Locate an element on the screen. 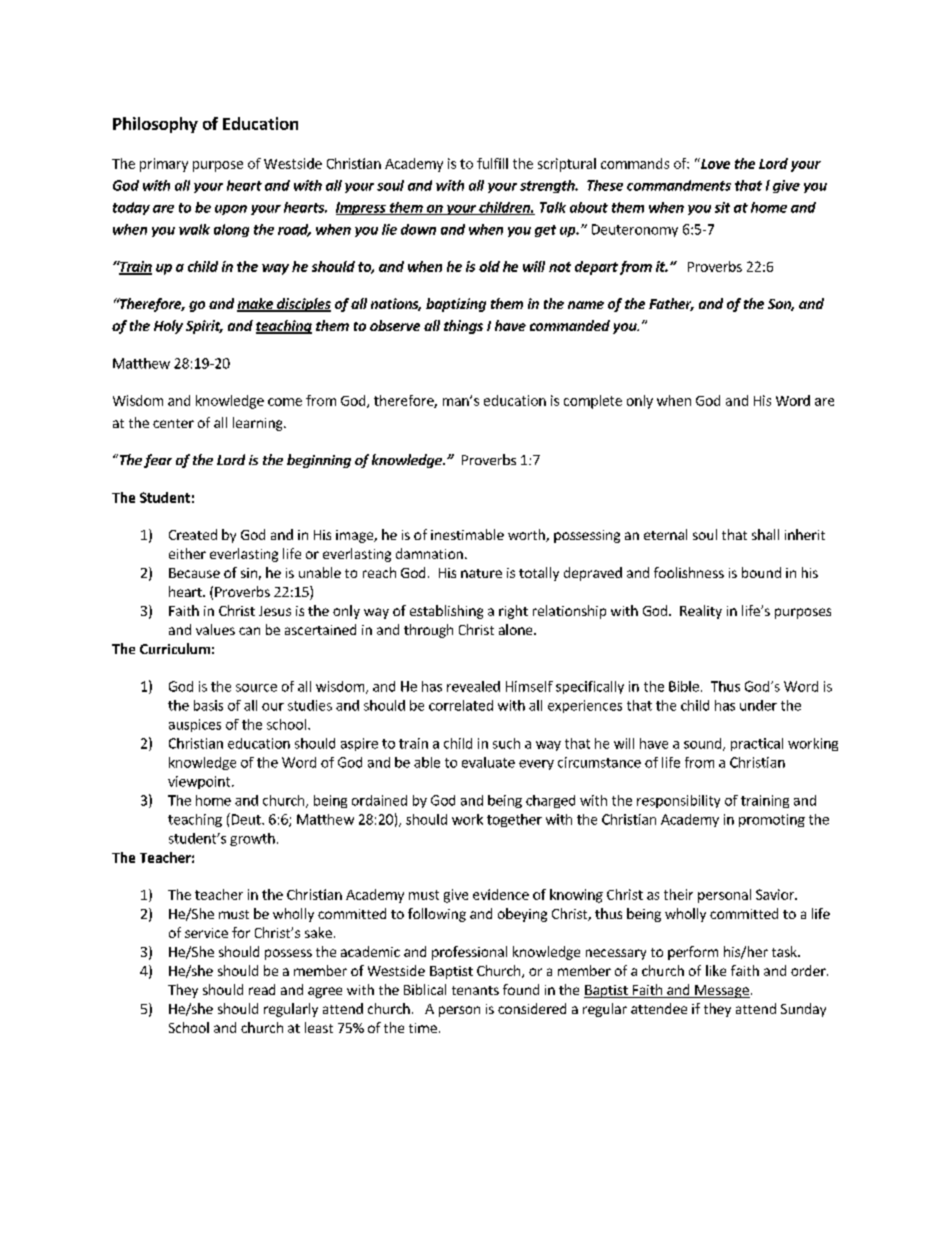 This screenshot has height=1233, width=952. responsibility is located at coordinates (678, 801).
